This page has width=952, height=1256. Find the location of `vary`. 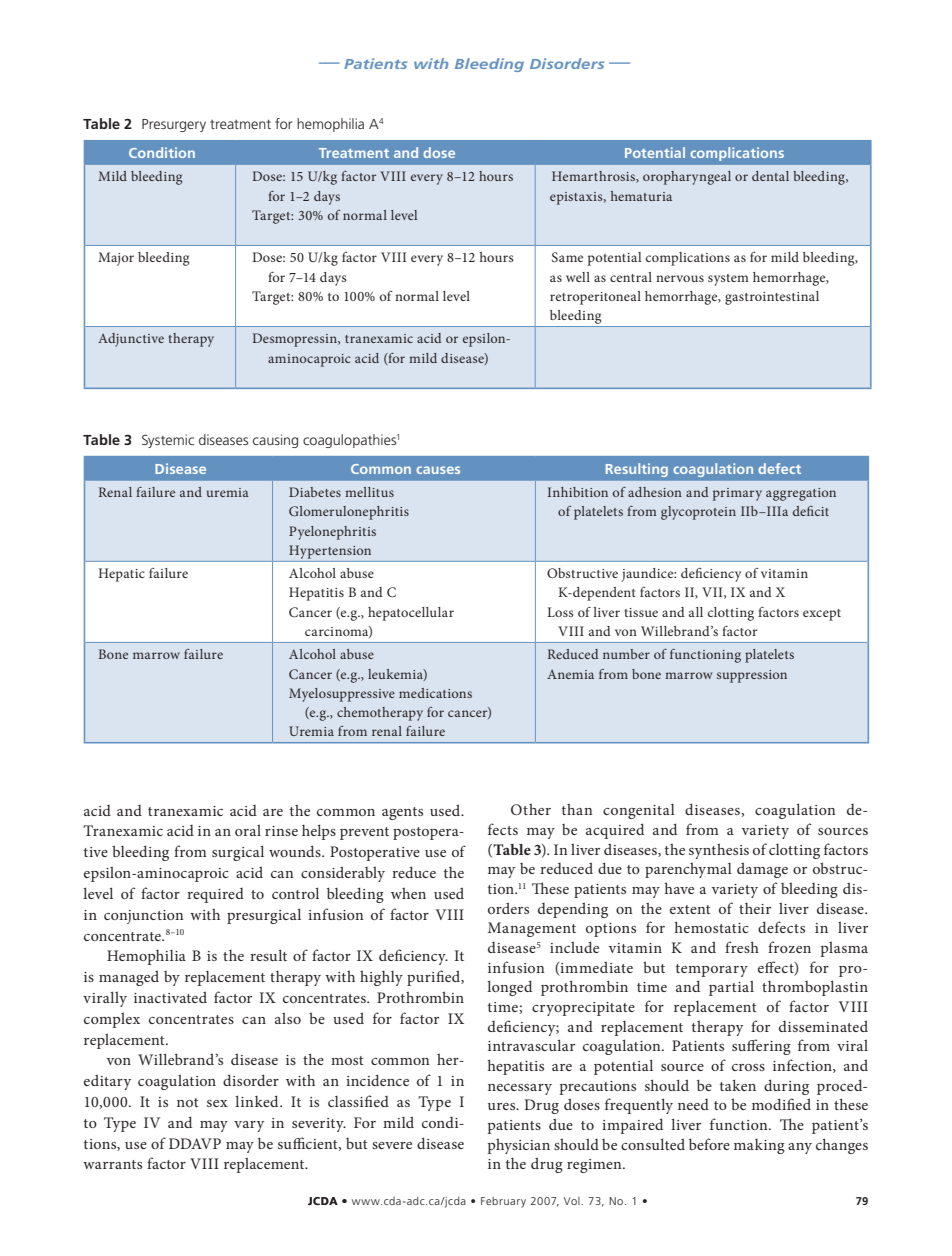

vary is located at coordinates (249, 1126).
